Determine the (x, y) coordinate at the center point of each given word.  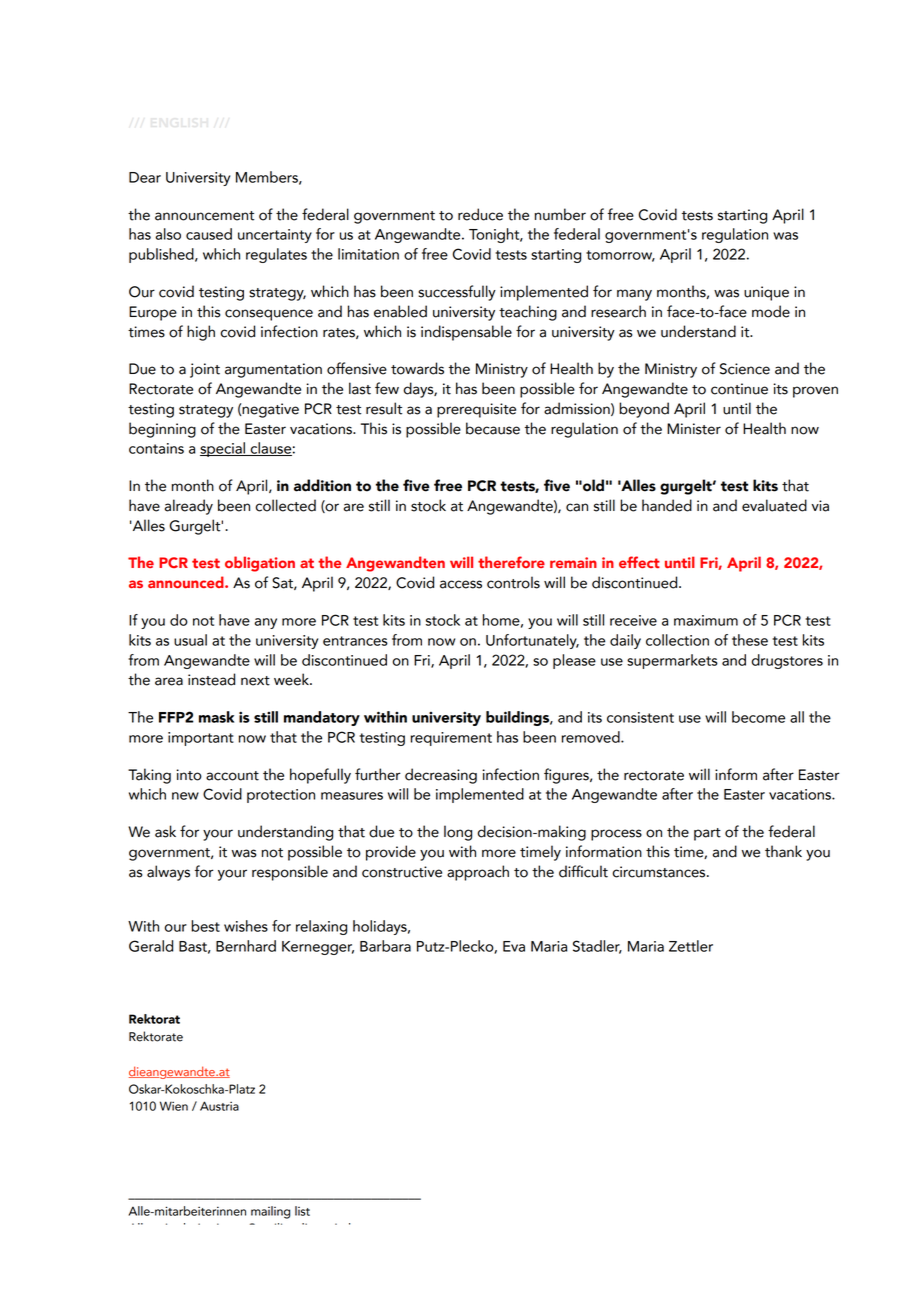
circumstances (660, 872)
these (750, 640)
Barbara (385, 946)
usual (190, 640)
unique (766, 293)
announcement (204, 216)
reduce (480, 214)
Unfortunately (532, 641)
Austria (219, 1106)
